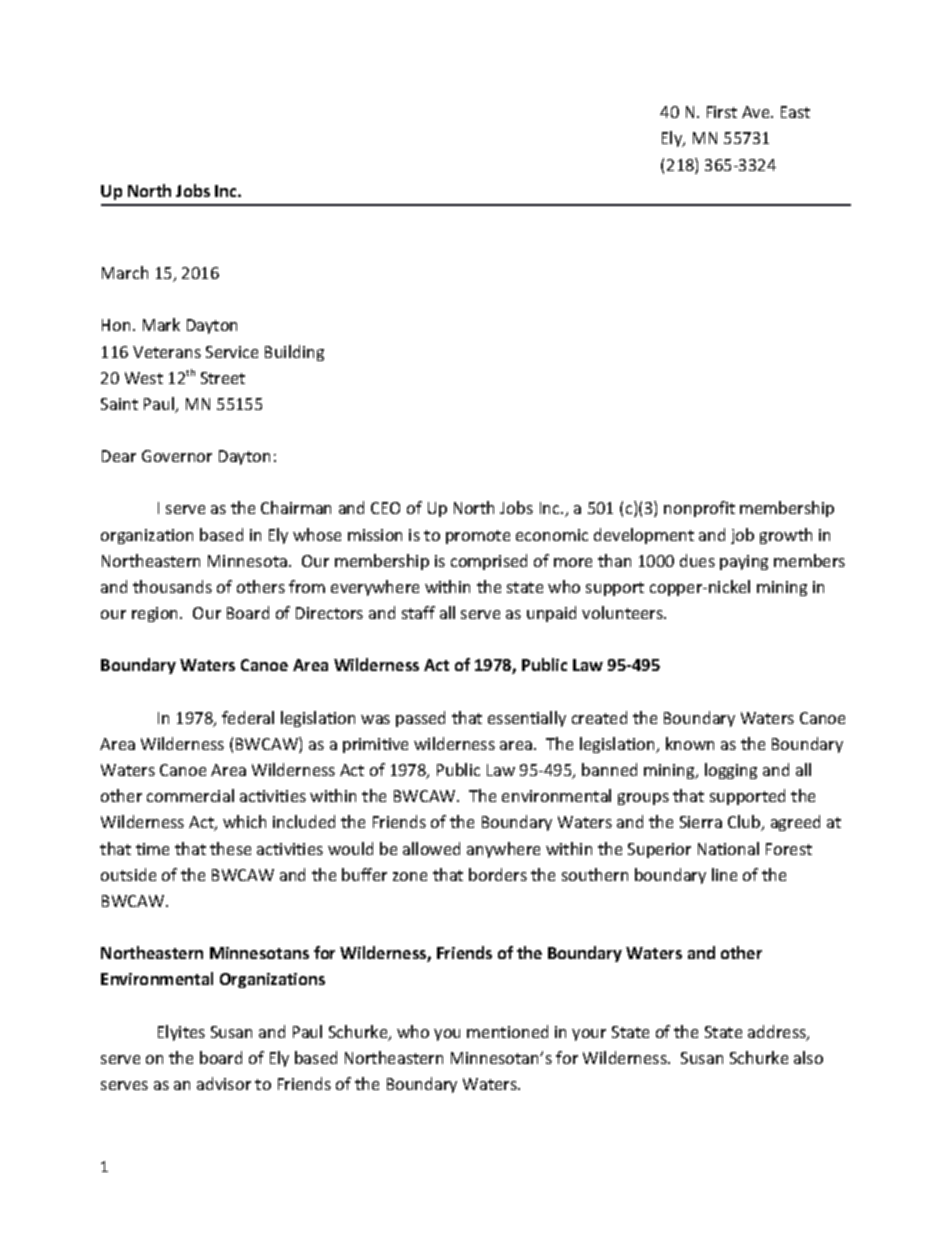 Image resolution: width=952 pixels, height=1233 pixels. Describe the element at coordinates (722, 112) in the image. I see `First` at that location.
